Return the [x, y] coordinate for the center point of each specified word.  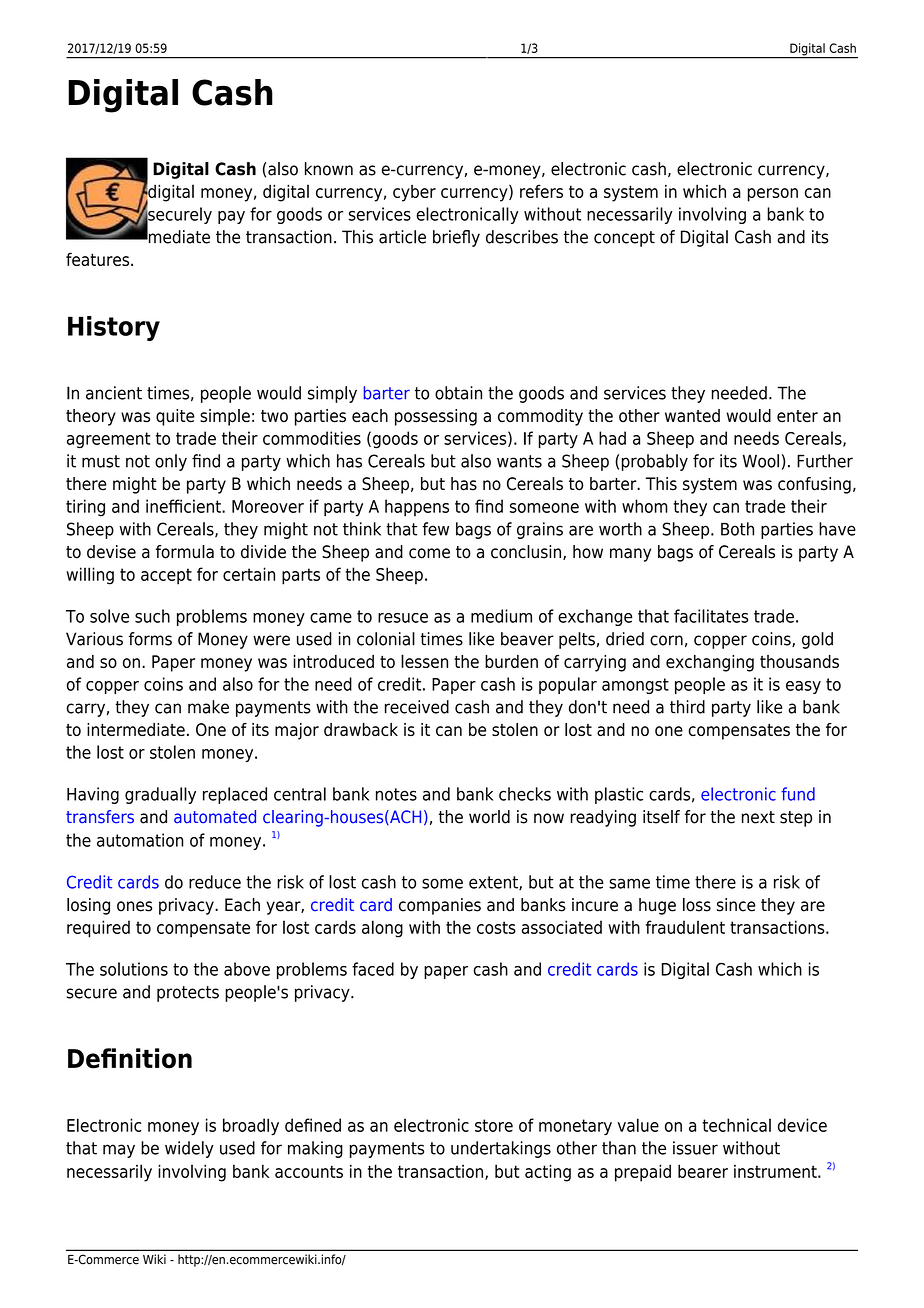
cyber [414, 193]
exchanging [710, 663]
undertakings [501, 1149]
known [329, 169]
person [773, 195]
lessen [424, 661]
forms [150, 639]
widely [189, 1149]
